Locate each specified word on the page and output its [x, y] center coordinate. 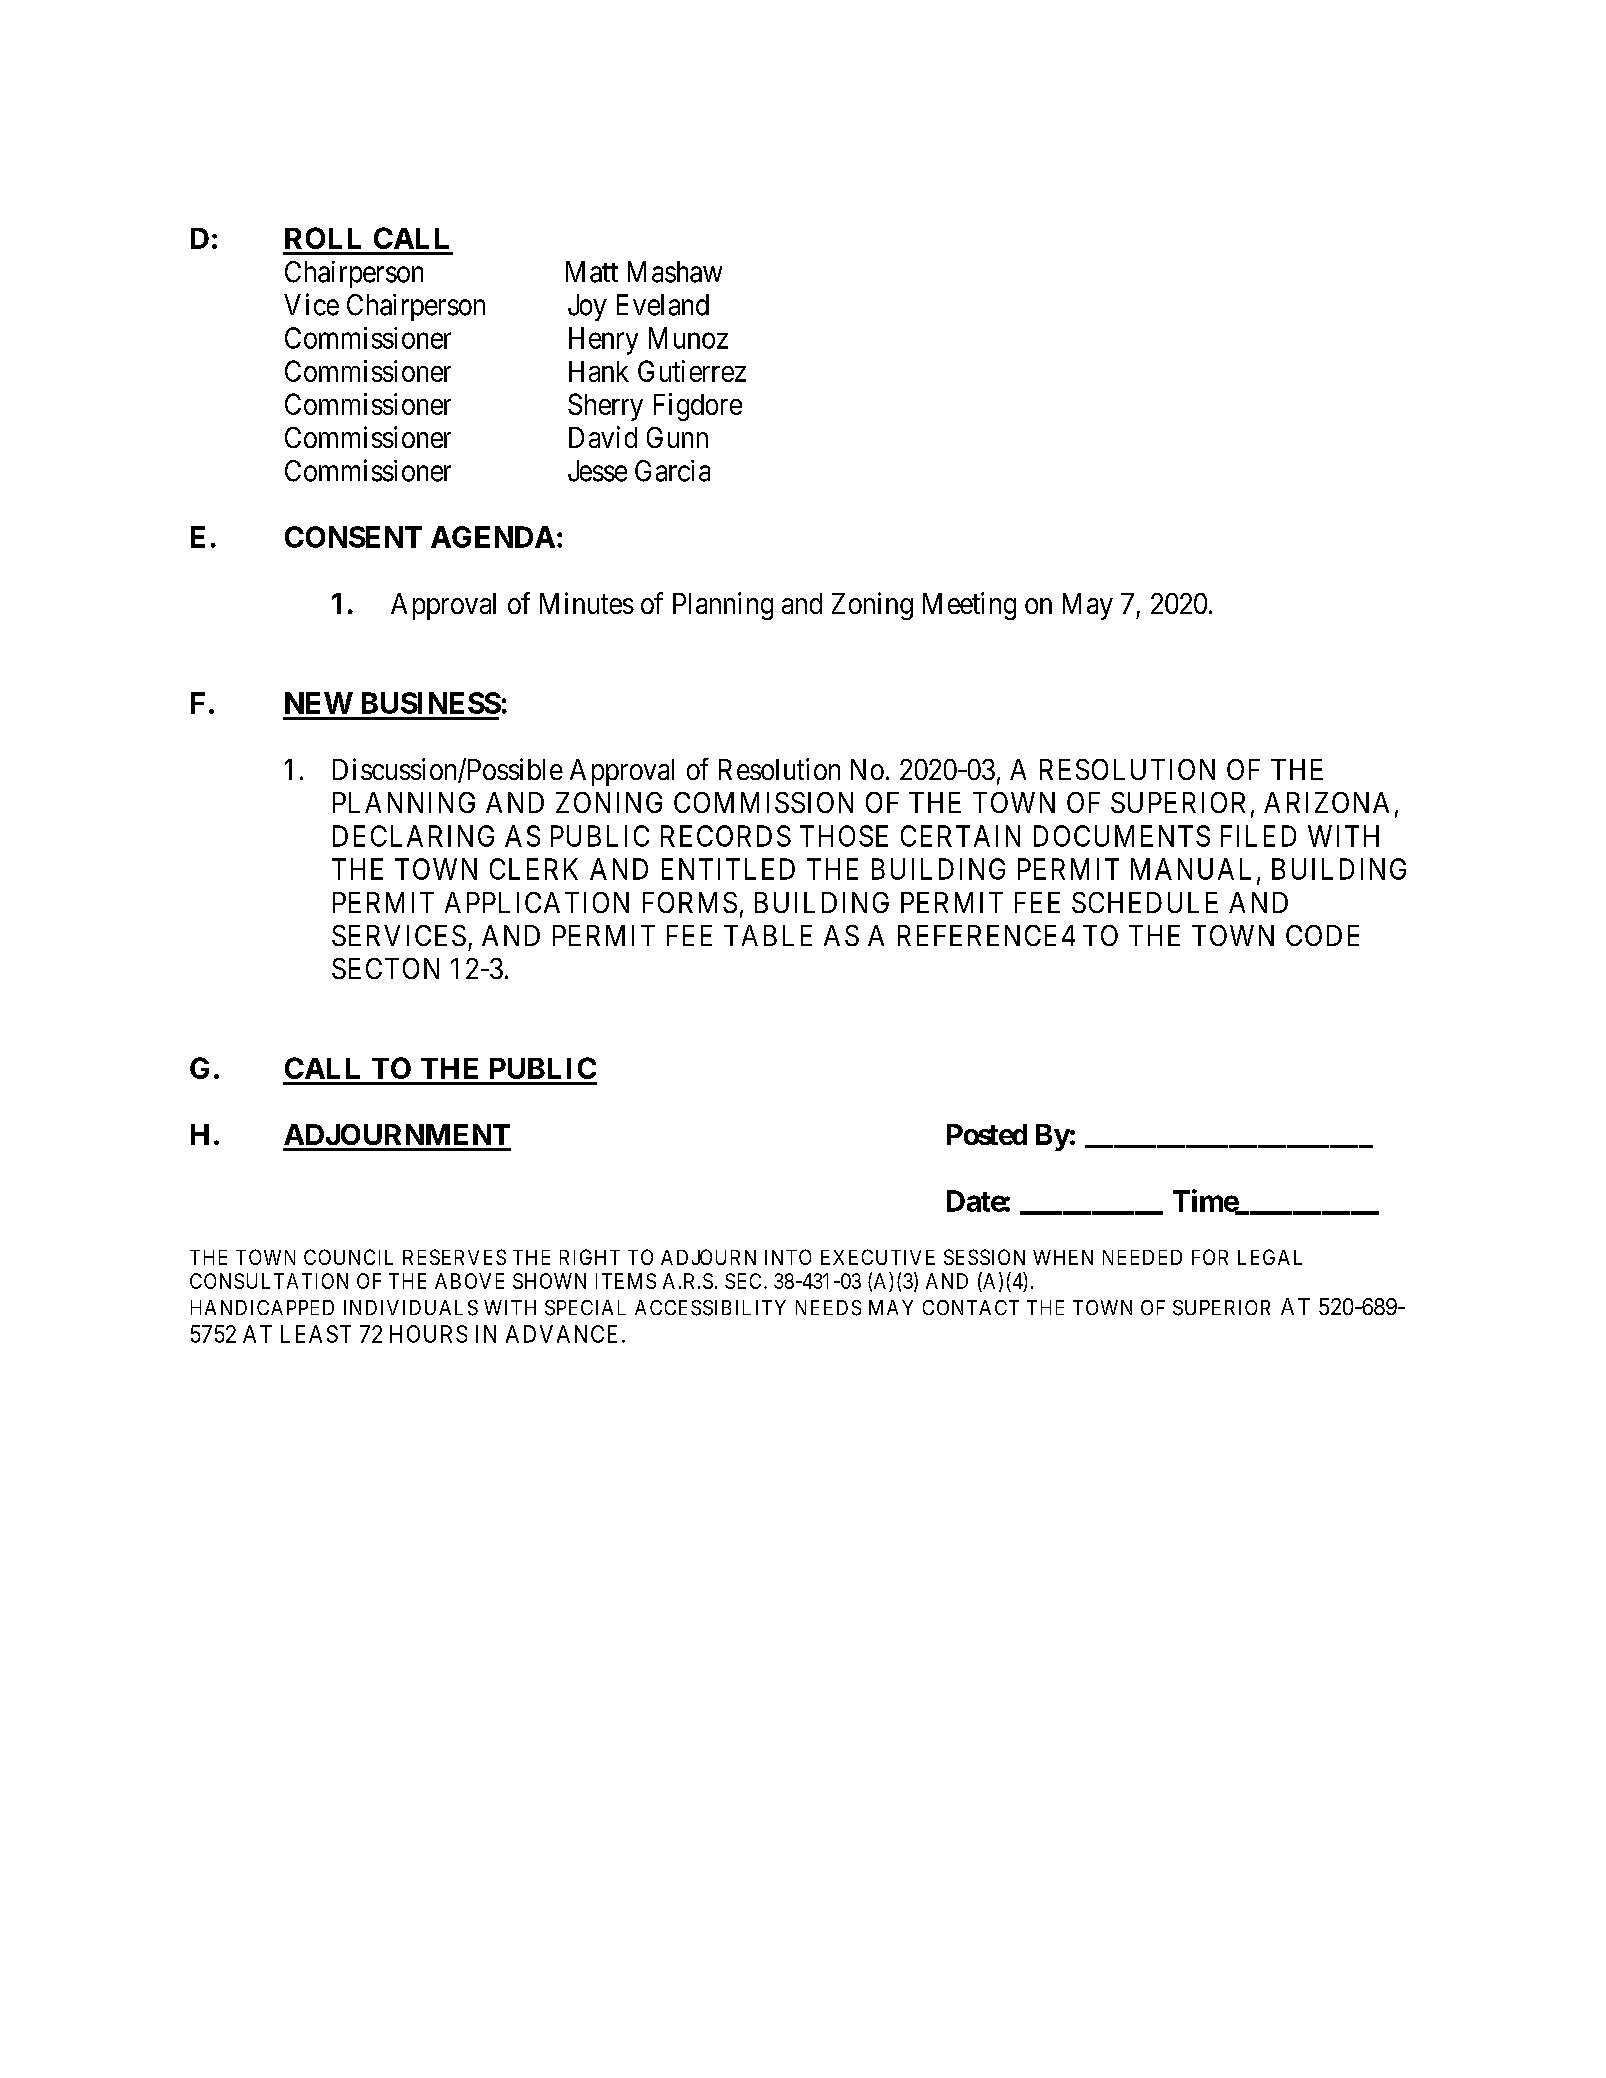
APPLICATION [537, 902]
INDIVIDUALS [411, 1308]
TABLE [768, 935]
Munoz [688, 338]
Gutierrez [692, 371]
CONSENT [353, 537]
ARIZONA [1326, 802]
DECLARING [413, 836]
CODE [1322, 935]
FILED [1258, 836]
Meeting [969, 606]
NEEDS [828, 1308]
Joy [587, 307]
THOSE [844, 836]
